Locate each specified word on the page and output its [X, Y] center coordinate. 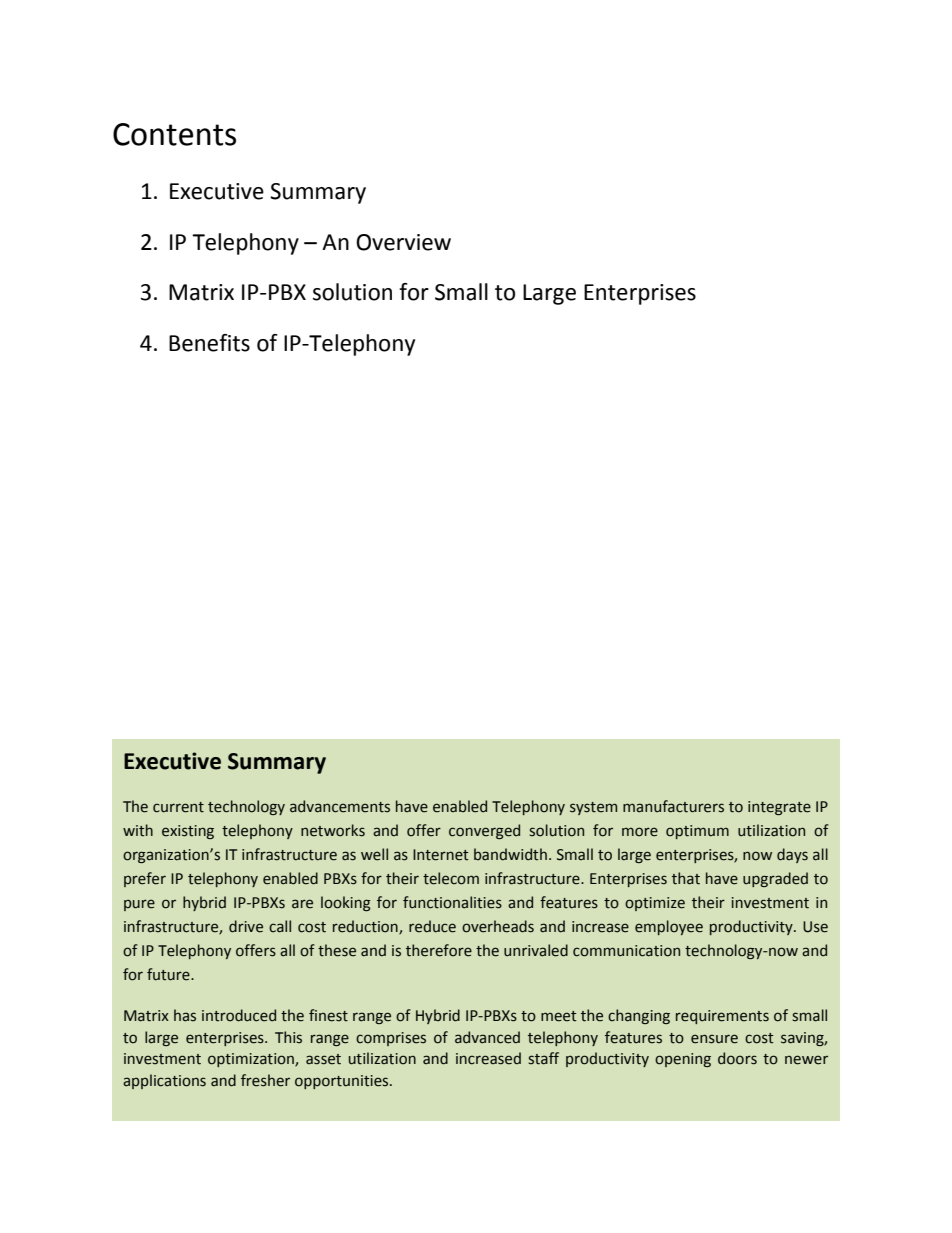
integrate [779, 808]
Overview [403, 242]
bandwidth [510, 854]
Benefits [209, 343]
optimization [252, 1060]
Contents [174, 134]
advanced [487, 1037]
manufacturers [673, 806]
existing [188, 832]
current [178, 807]
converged [484, 831]
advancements [340, 806]
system [593, 808]
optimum [697, 832]
